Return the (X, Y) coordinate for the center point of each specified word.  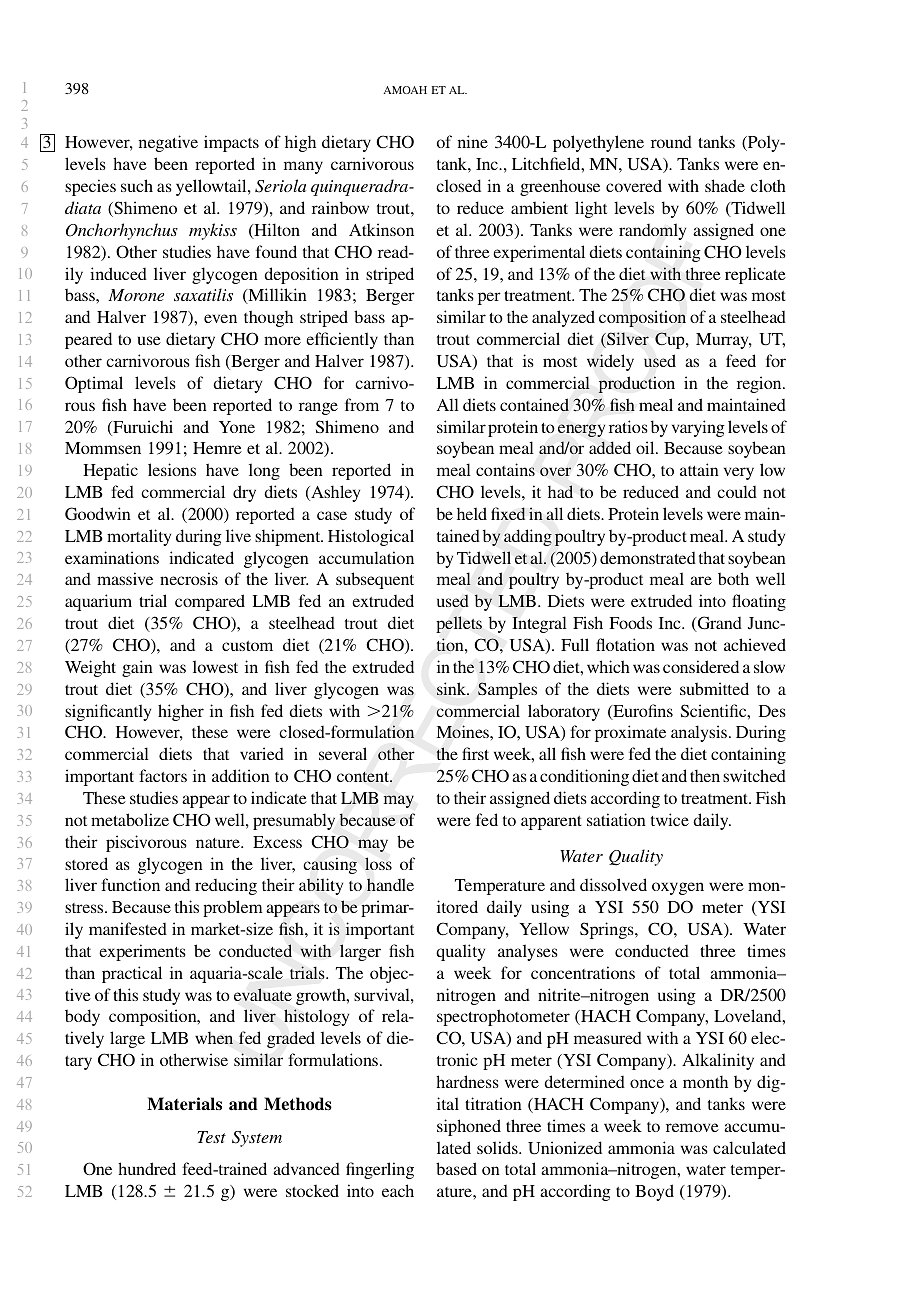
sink (452, 688)
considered (701, 666)
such (137, 185)
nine (473, 141)
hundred (147, 1168)
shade (725, 185)
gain (137, 668)
